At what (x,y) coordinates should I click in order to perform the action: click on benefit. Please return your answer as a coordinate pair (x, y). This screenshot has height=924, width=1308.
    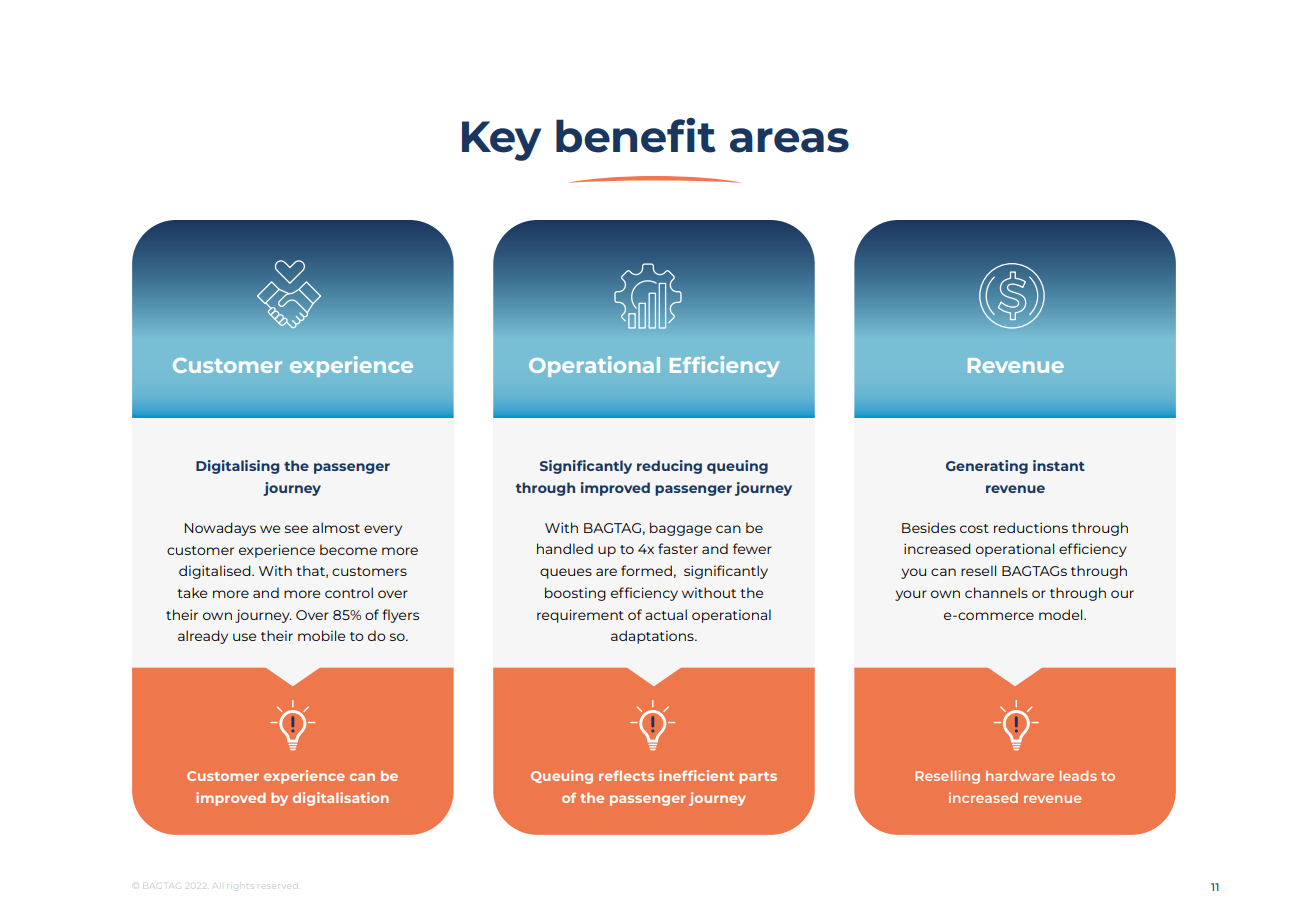
    Looking at the image, I should click on (636, 135).
